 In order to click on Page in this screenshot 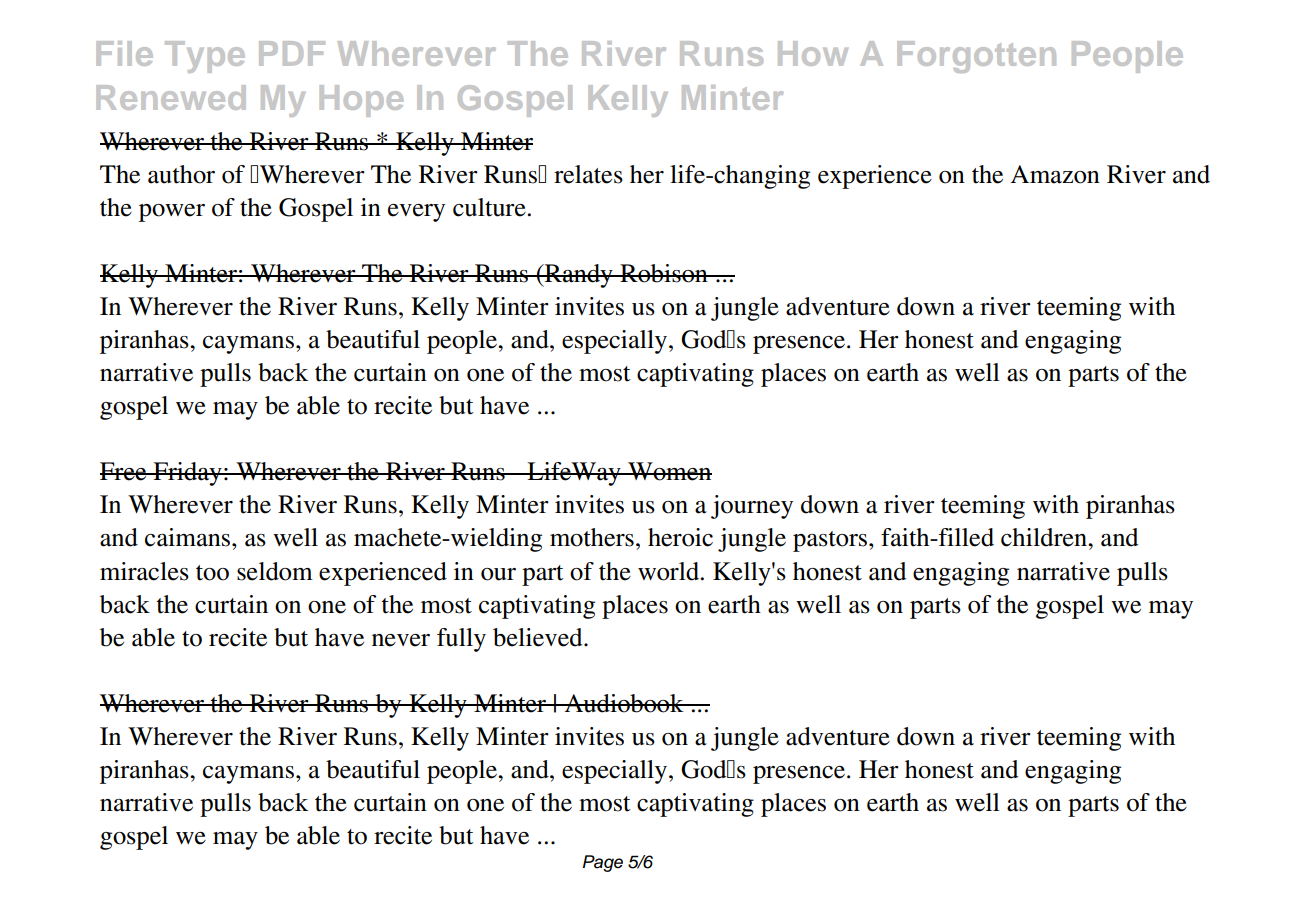, I will do `click(603, 863)`.
